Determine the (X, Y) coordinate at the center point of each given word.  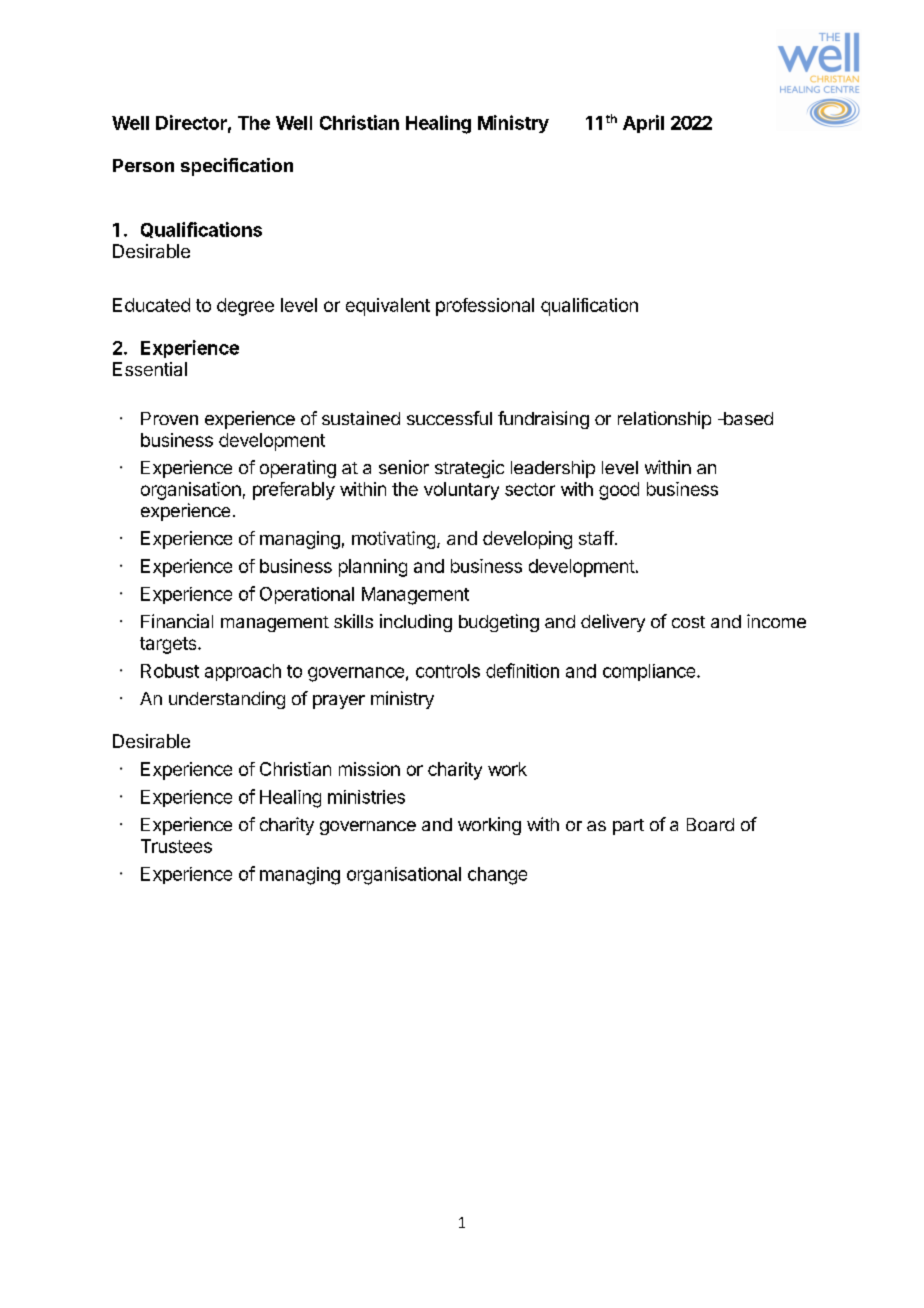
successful (449, 418)
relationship (664, 420)
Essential (150, 369)
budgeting (499, 623)
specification (237, 167)
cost (688, 622)
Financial (177, 621)
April (643, 124)
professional (485, 307)
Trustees (176, 846)
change (497, 876)
